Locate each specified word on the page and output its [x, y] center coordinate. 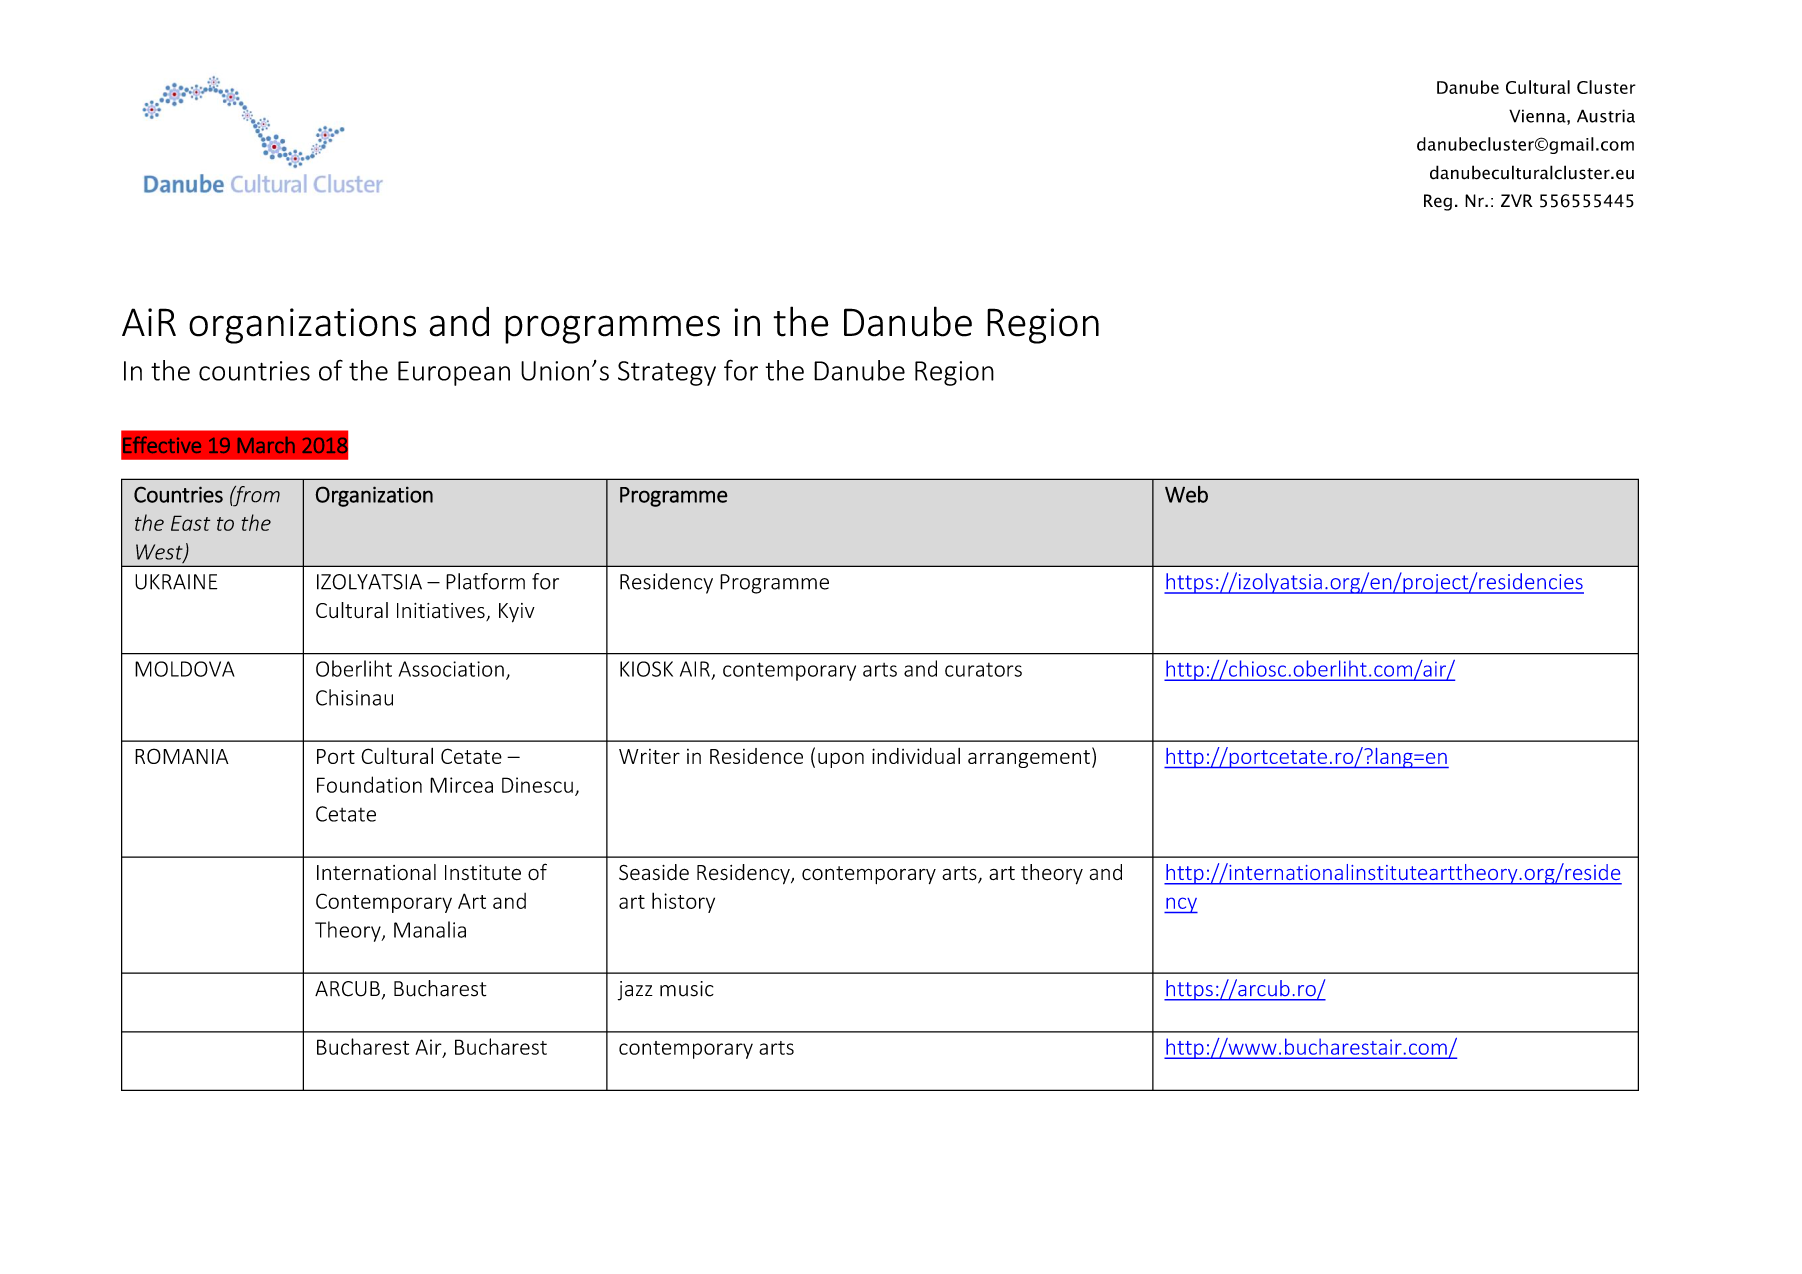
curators [983, 670]
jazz [635, 991]
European [454, 373]
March [266, 445]
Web [1186, 494]
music [687, 989]
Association [451, 669]
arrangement [1029, 759]
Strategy [667, 373]
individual [916, 756]
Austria [1606, 116]
